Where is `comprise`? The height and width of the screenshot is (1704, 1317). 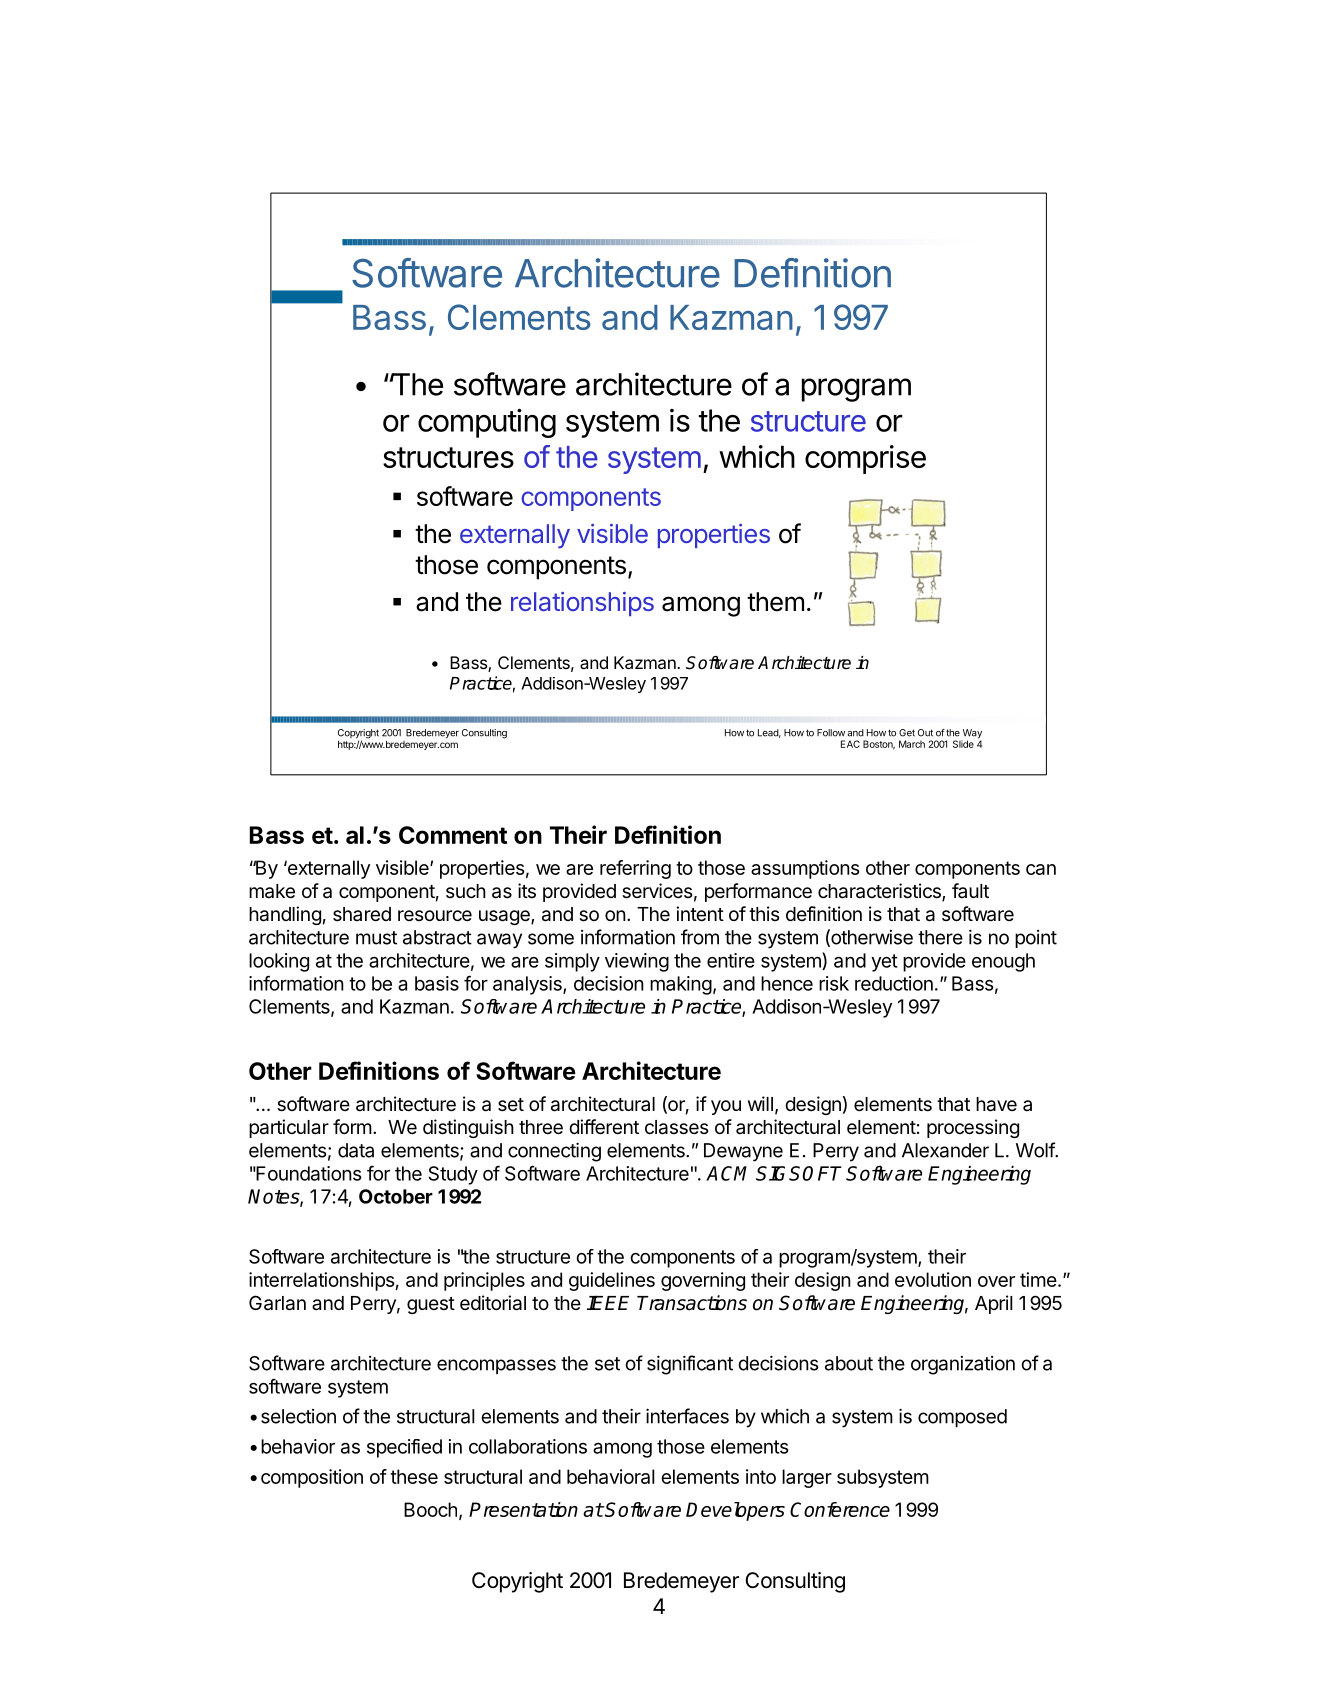 comprise is located at coordinates (865, 459).
